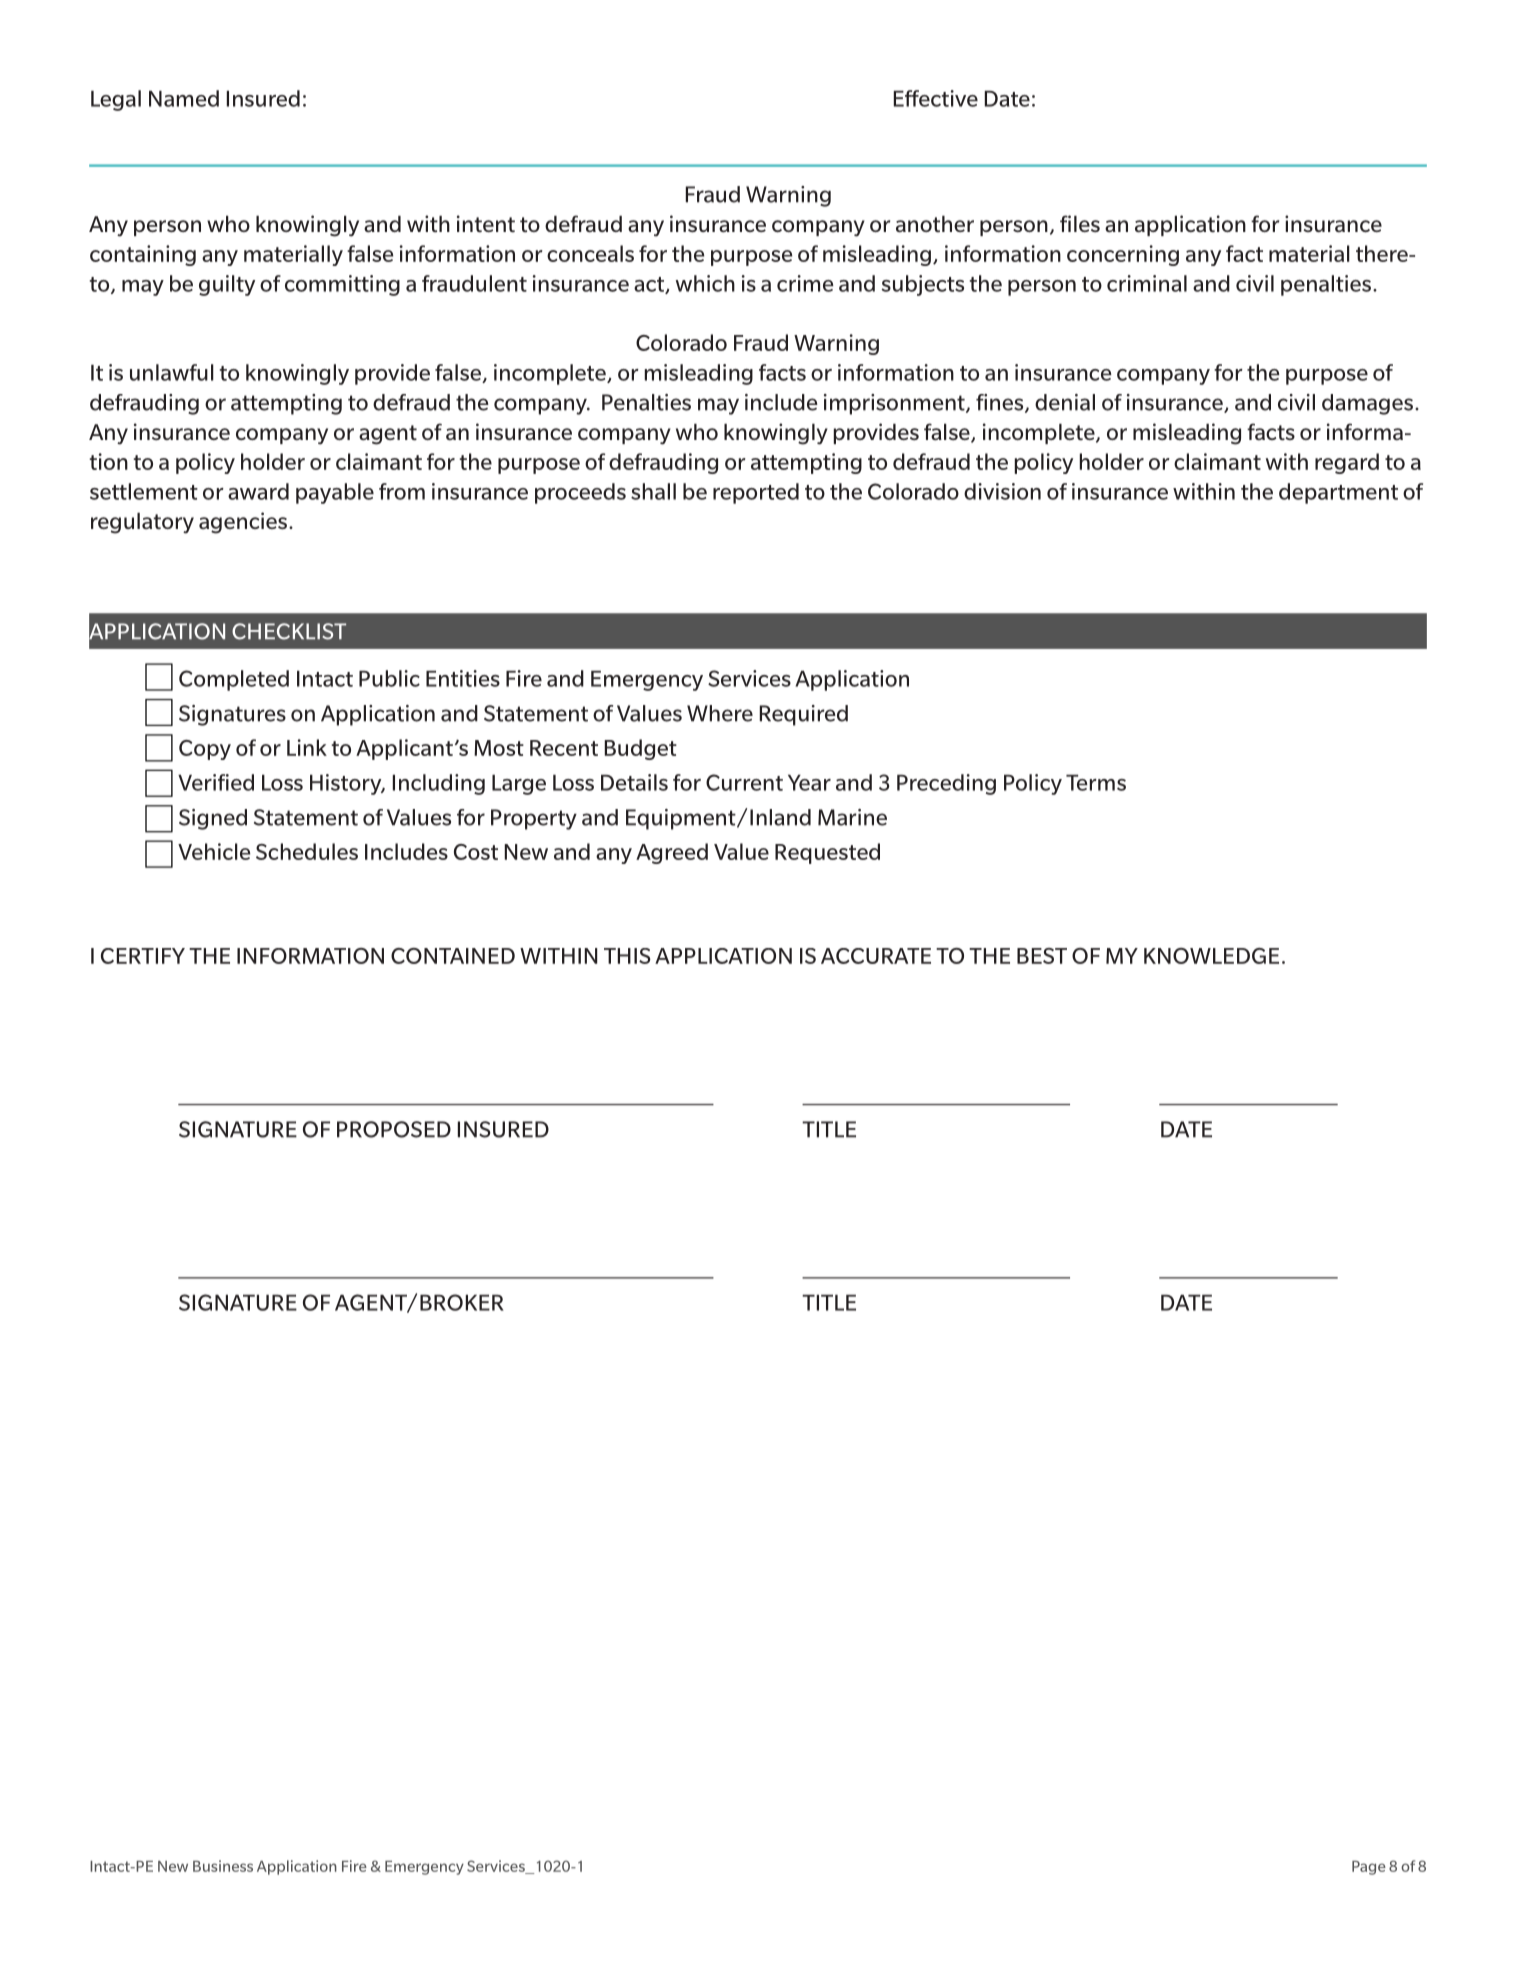 The height and width of the page is (1961, 1516). What do you see at coordinates (184, 98) in the page?
I see `Named` at bounding box center [184, 98].
